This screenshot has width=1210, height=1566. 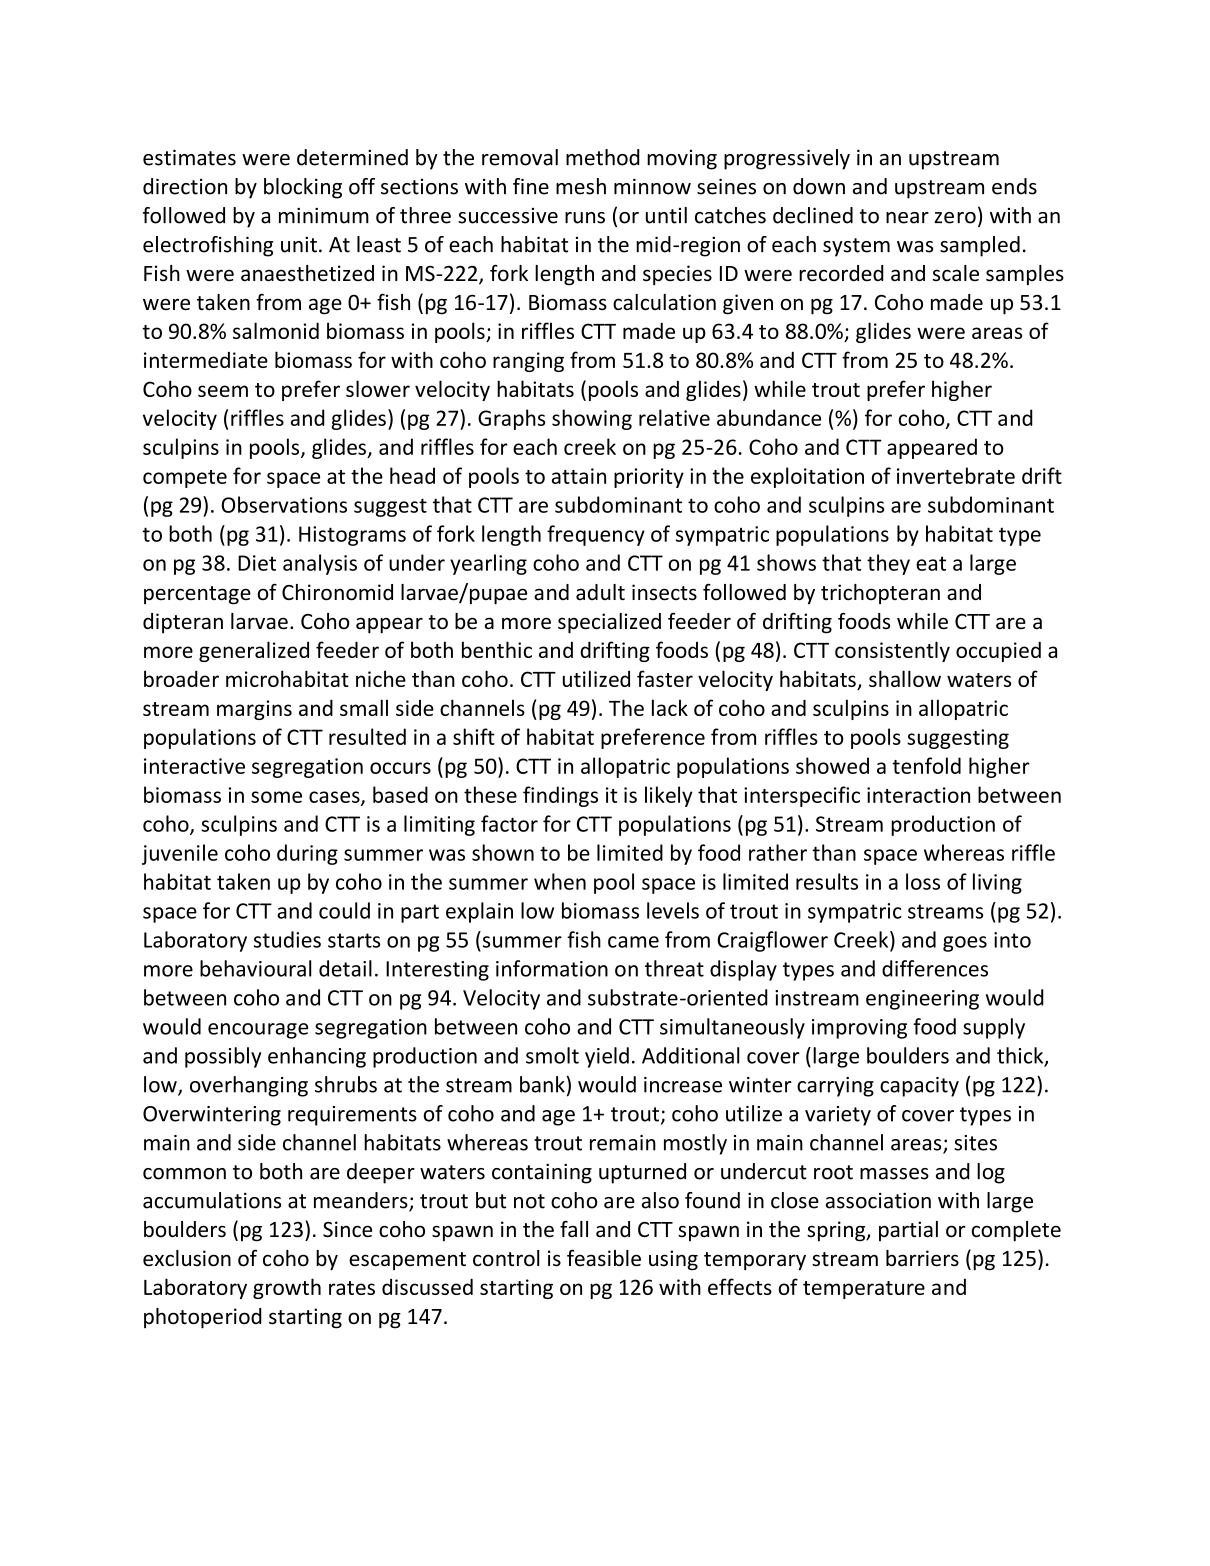 What do you see at coordinates (303, 188) in the screenshot?
I see `blocking` at bounding box center [303, 188].
